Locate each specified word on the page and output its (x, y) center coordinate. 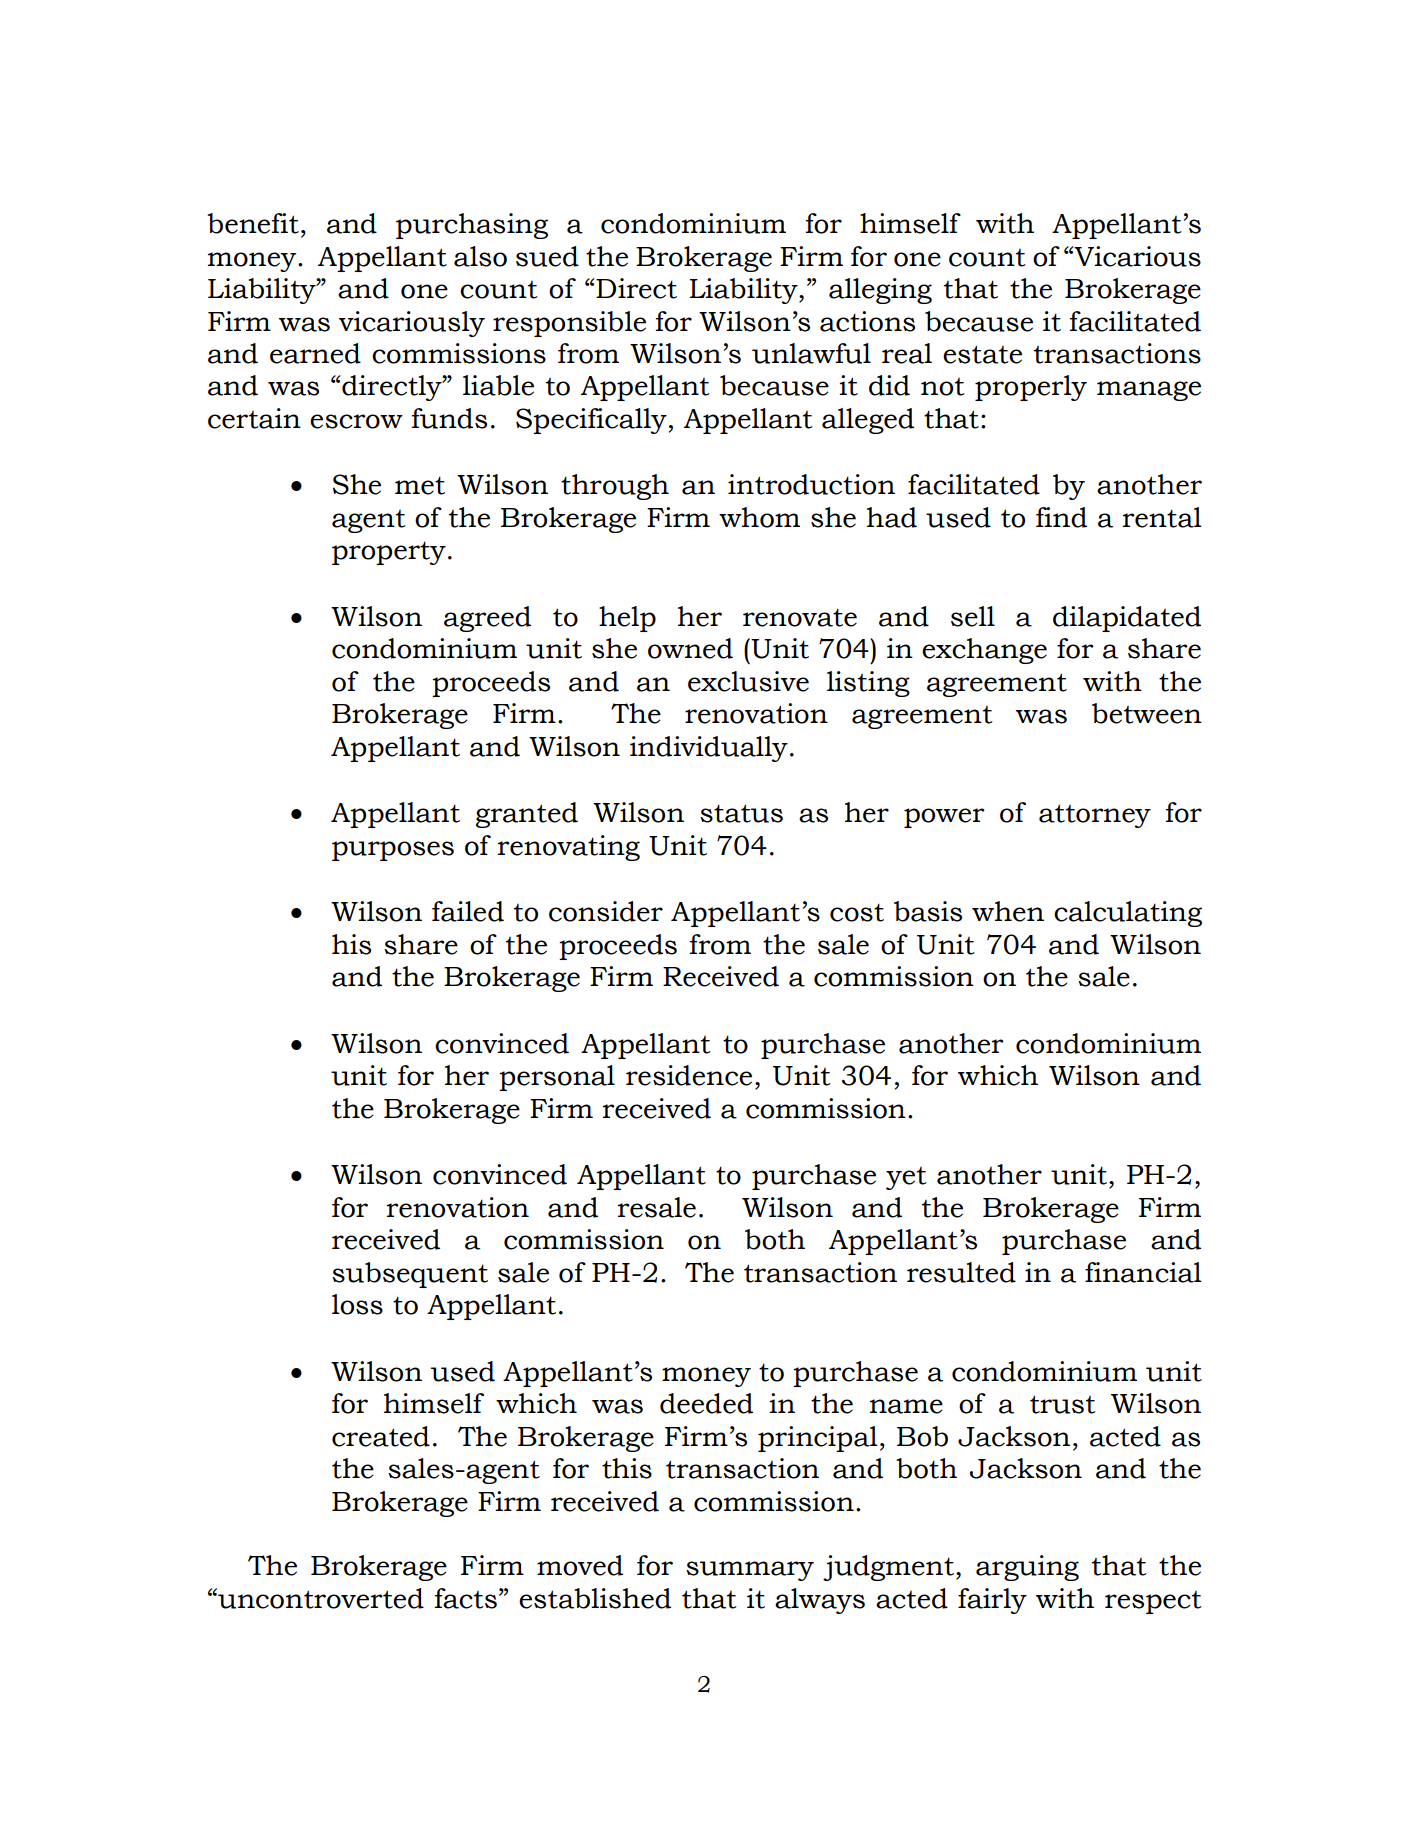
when (1008, 911)
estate (982, 354)
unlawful (811, 353)
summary (750, 1571)
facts (465, 1598)
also (480, 256)
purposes (393, 851)
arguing (1027, 1568)
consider (606, 911)
